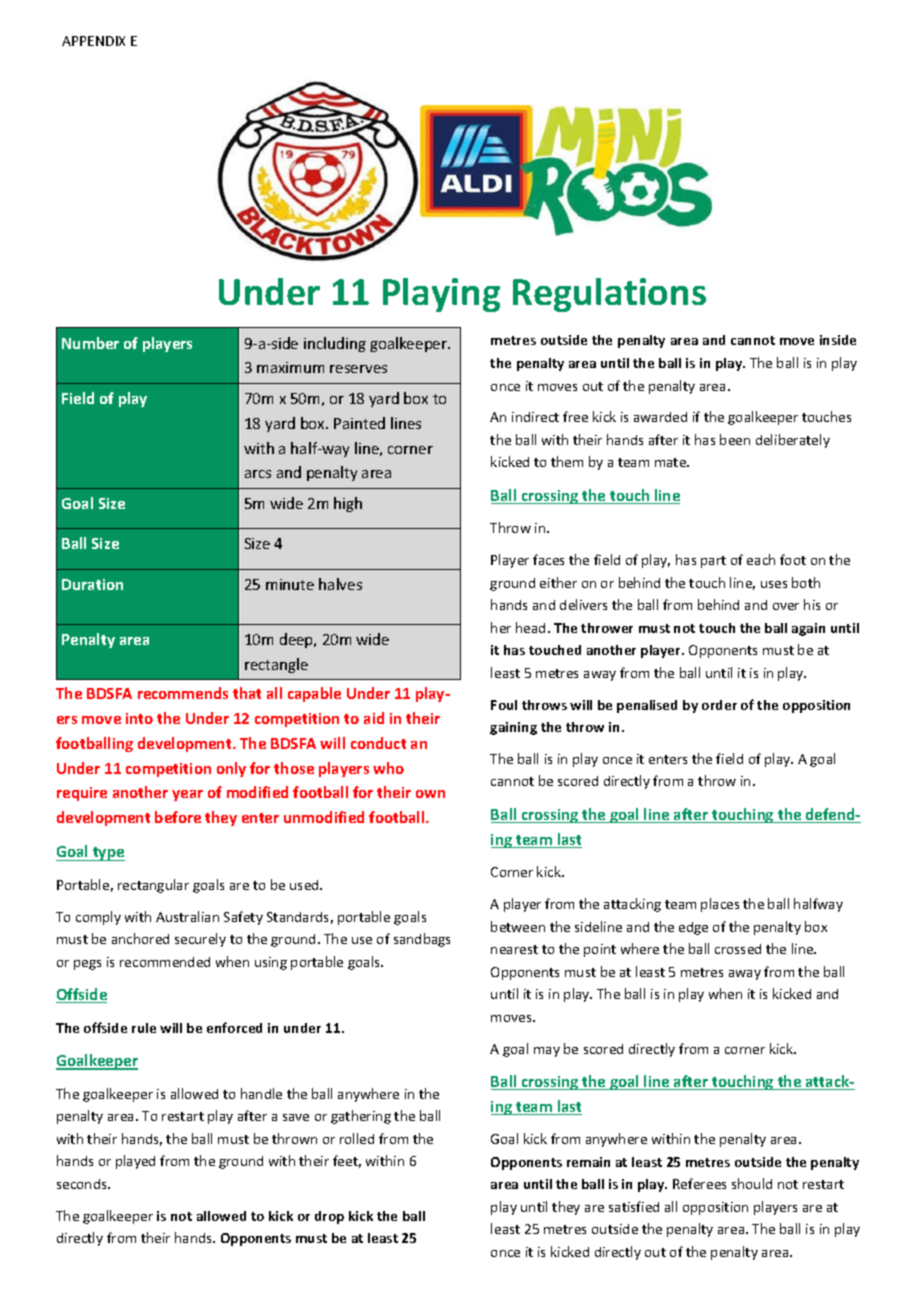  What do you see at coordinates (609, 295) in the image?
I see `Regulations` at bounding box center [609, 295].
